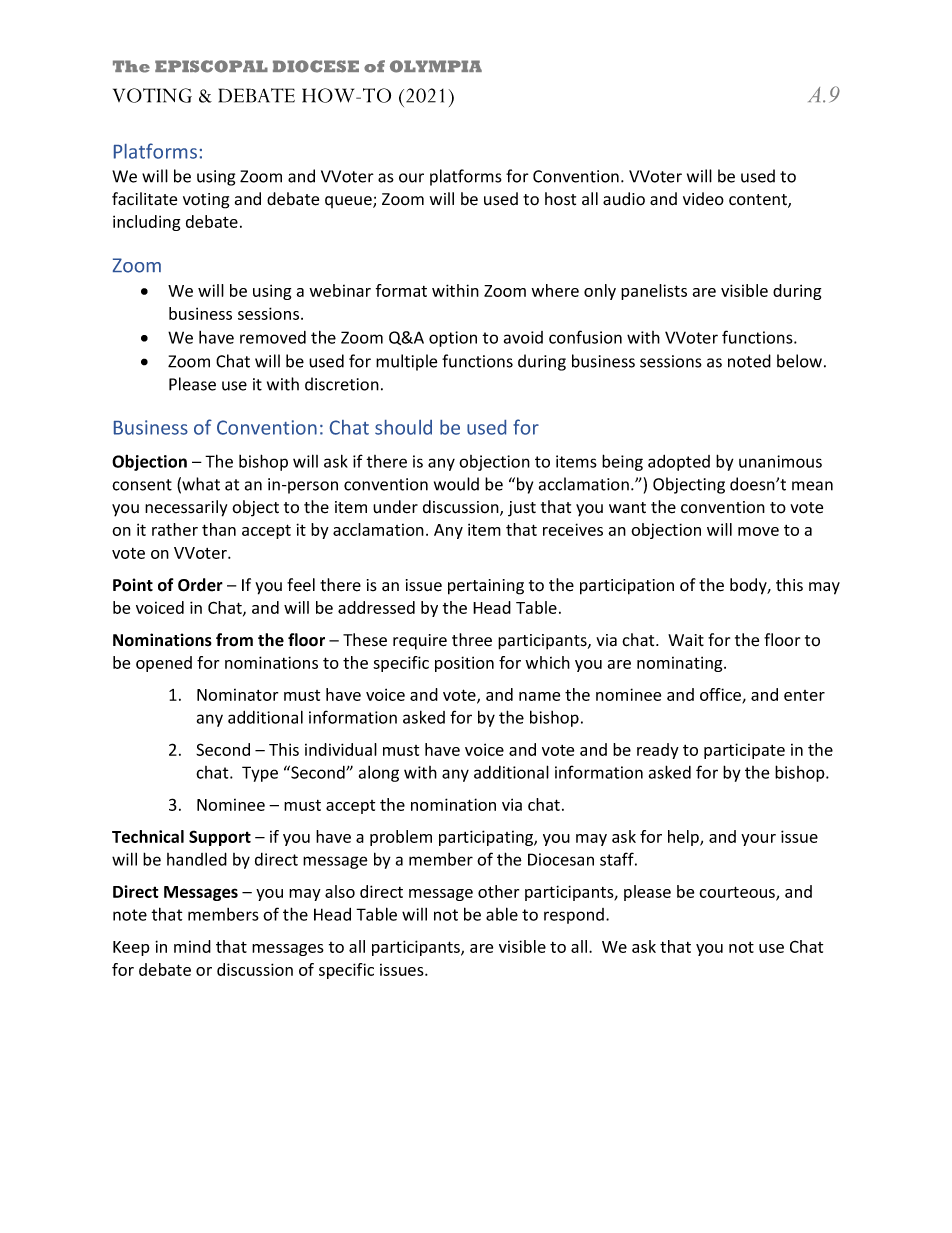 The width and height of the screenshot is (952, 1233). Describe the element at coordinates (453, 339) in the screenshot. I see `option` at that location.
